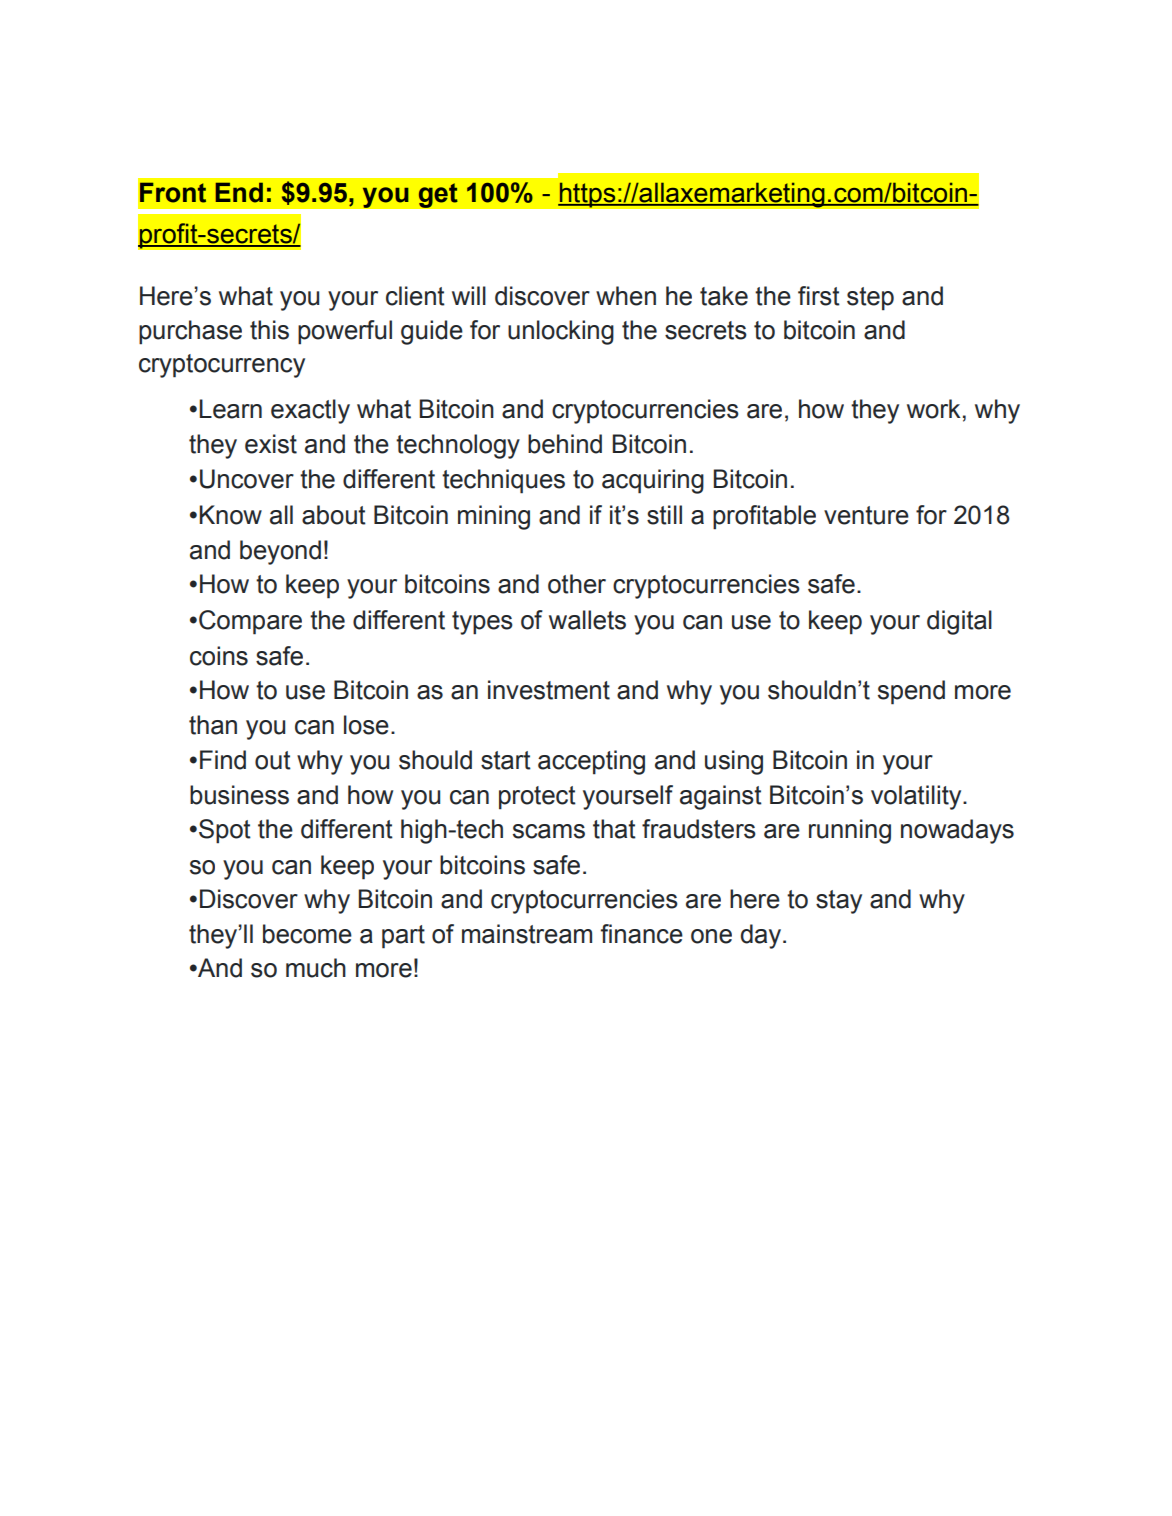 The width and height of the image is (1172, 1516). I want to click on venture, so click(866, 515).
